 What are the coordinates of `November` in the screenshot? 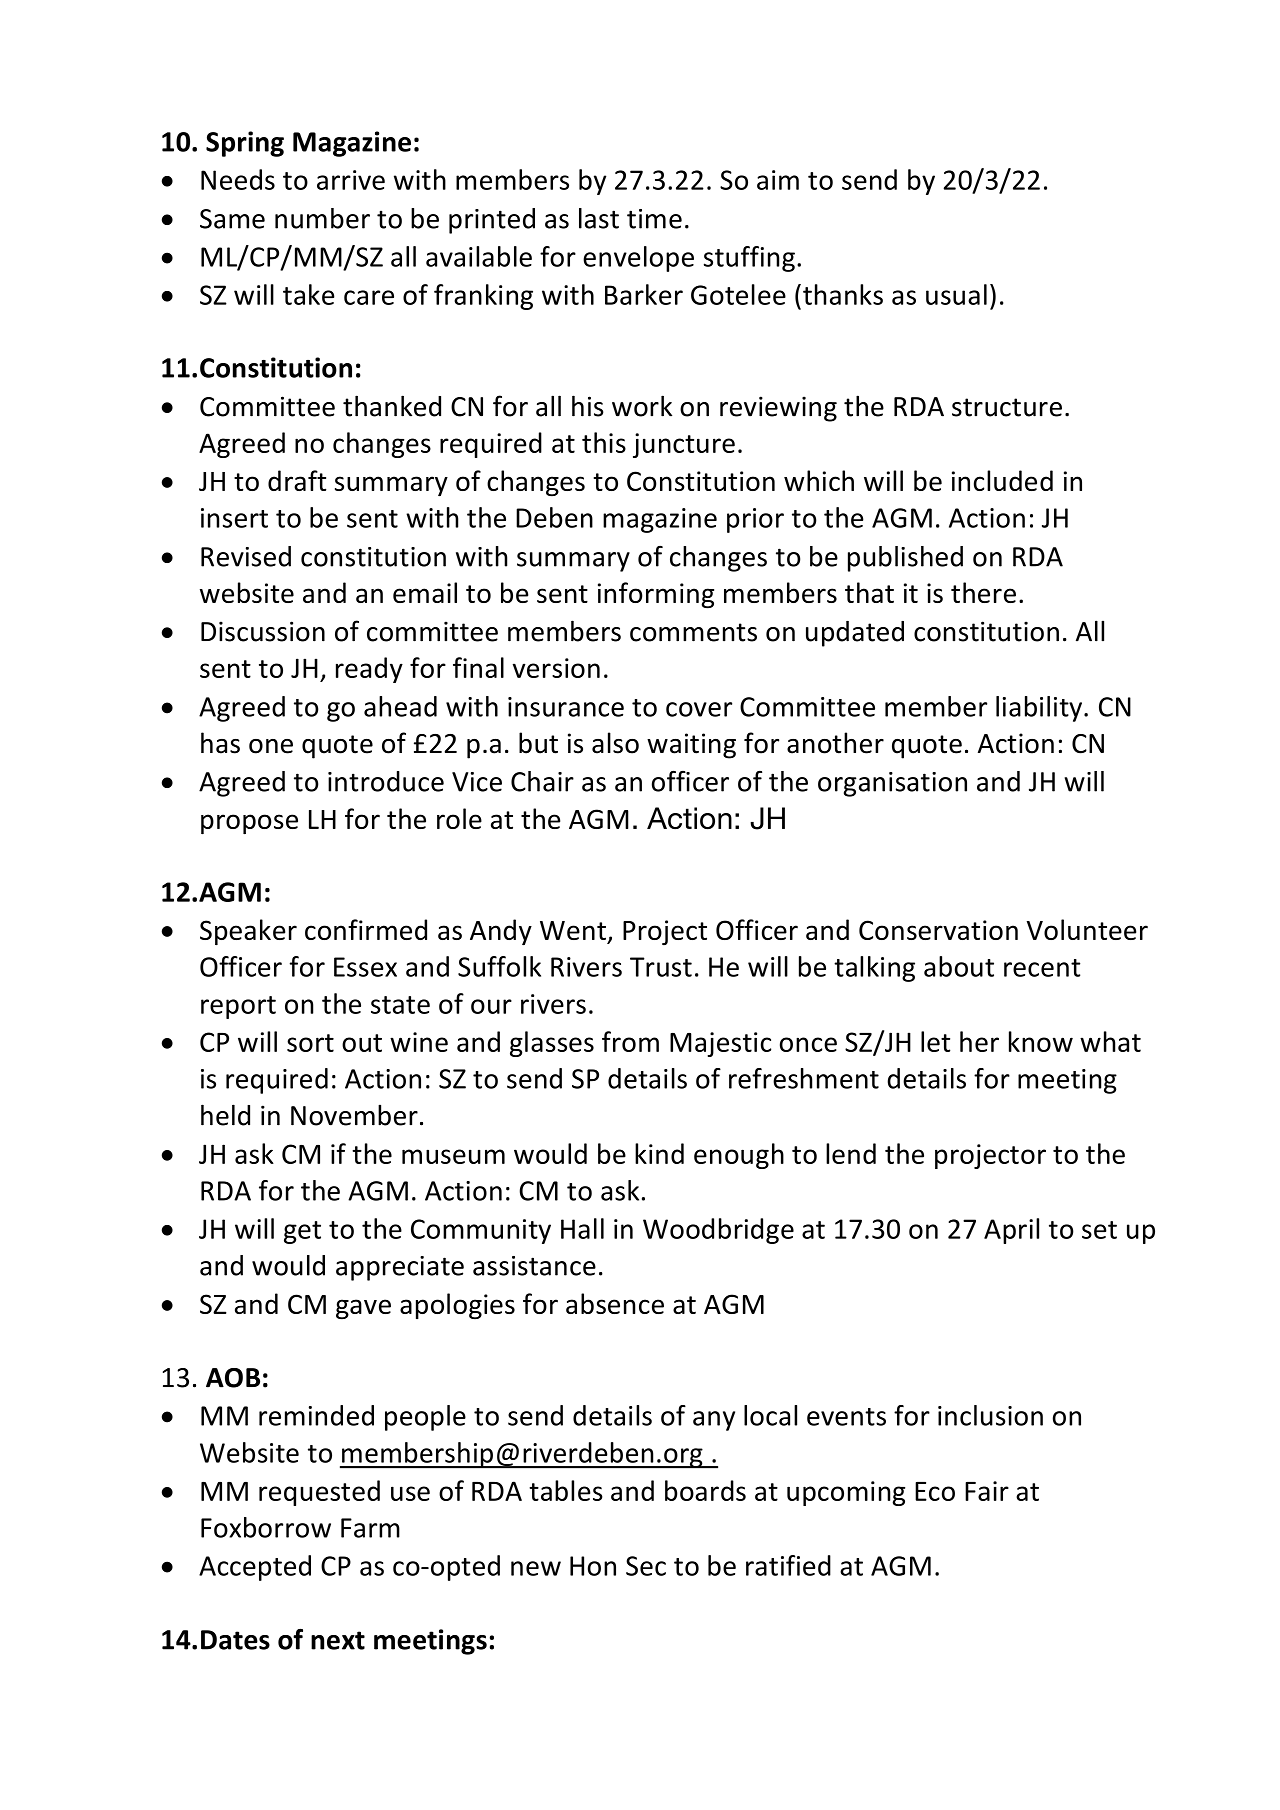 It's located at (354, 1115).
